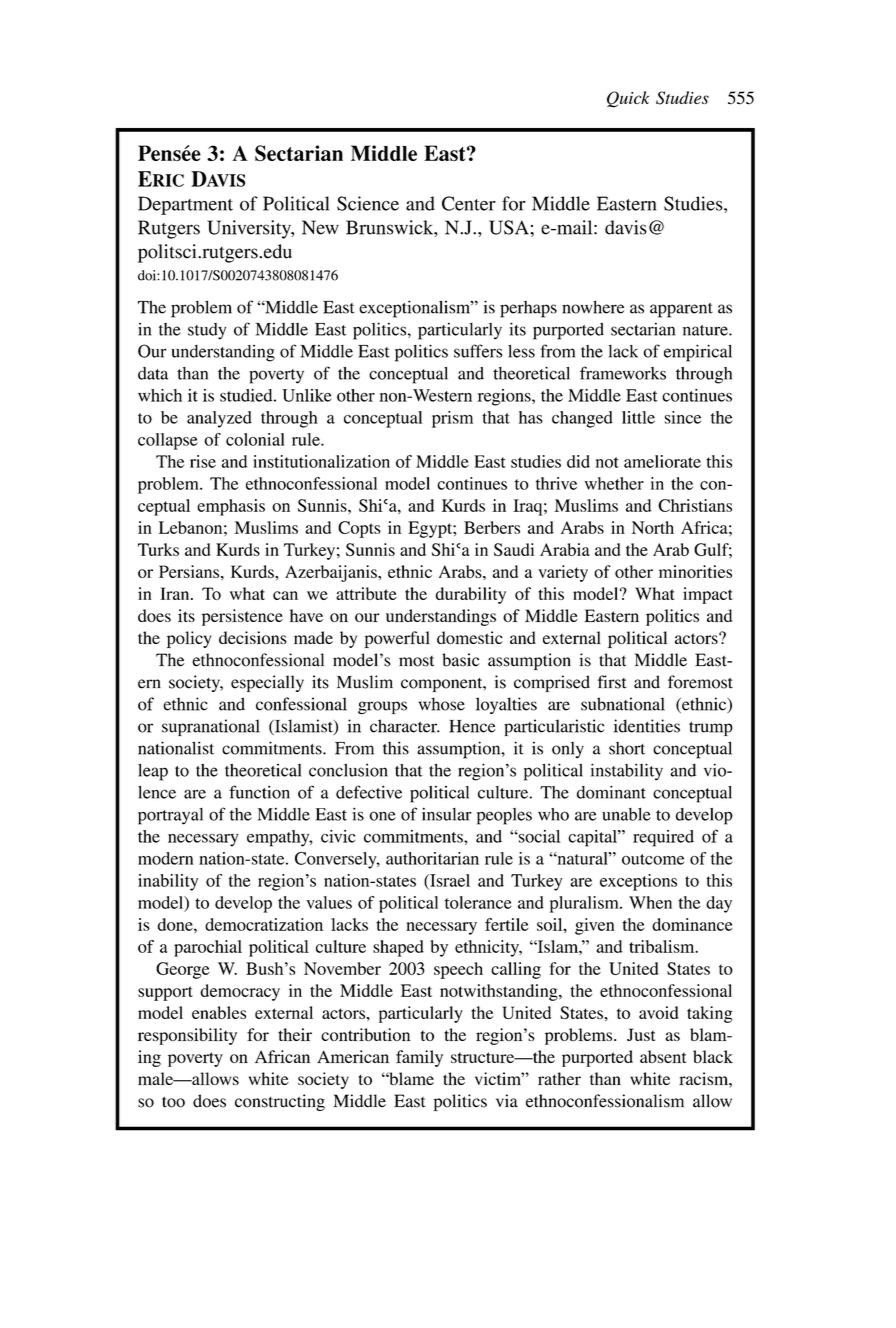  I want to click on Department, so click(185, 205).
